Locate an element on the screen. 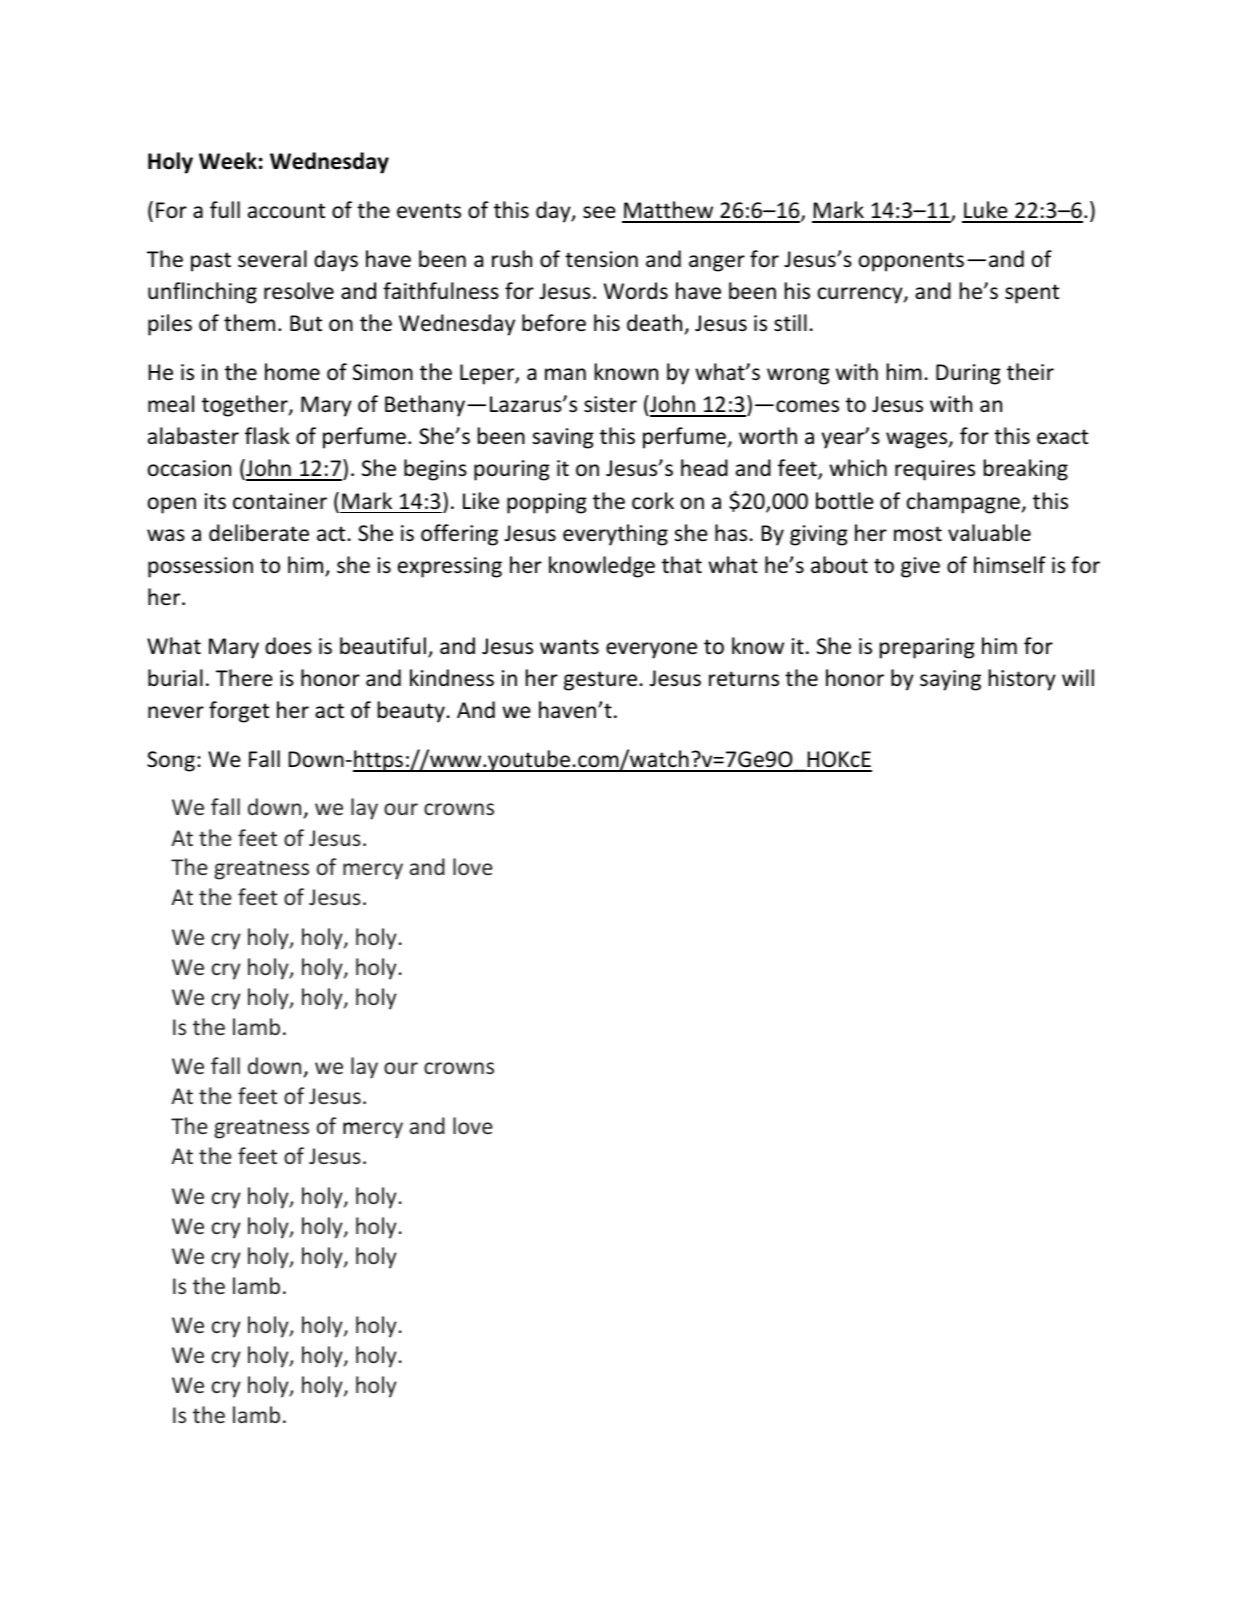 This screenshot has width=1248, height=1615. does is located at coordinates (288, 646).
